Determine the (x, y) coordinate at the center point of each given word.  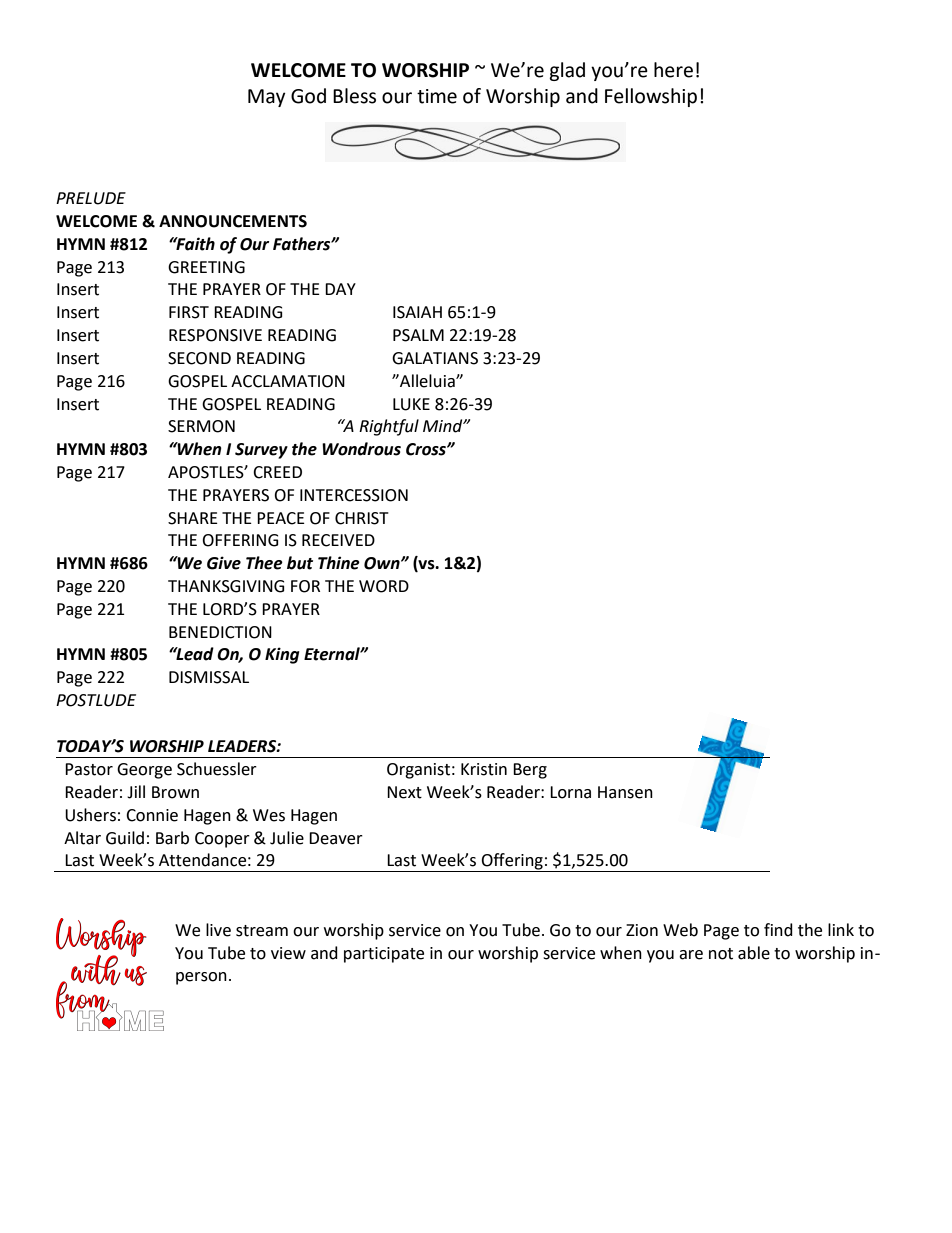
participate (384, 955)
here (673, 70)
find (778, 930)
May (267, 98)
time (437, 96)
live (218, 930)
